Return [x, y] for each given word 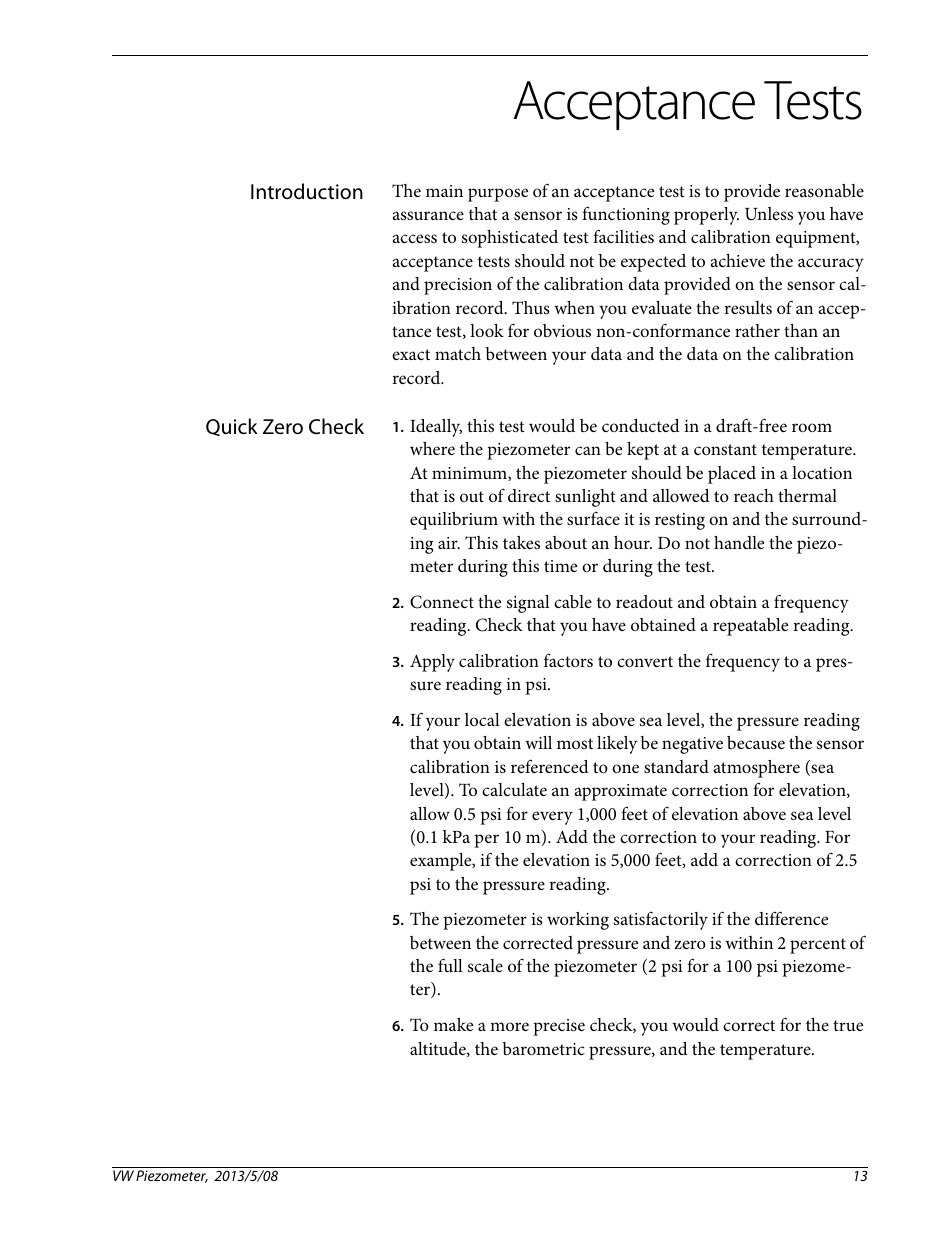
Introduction [307, 191]
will [538, 742]
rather [757, 330]
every [552, 818]
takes [521, 542]
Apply [432, 663]
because [756, 743]
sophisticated [510, 239]
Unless [769, 214]
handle [739, 542]
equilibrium [454, 521]
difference [791, 918]
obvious [562, 330]
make [453, 1024]
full [450, 965]
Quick [232, 427]
